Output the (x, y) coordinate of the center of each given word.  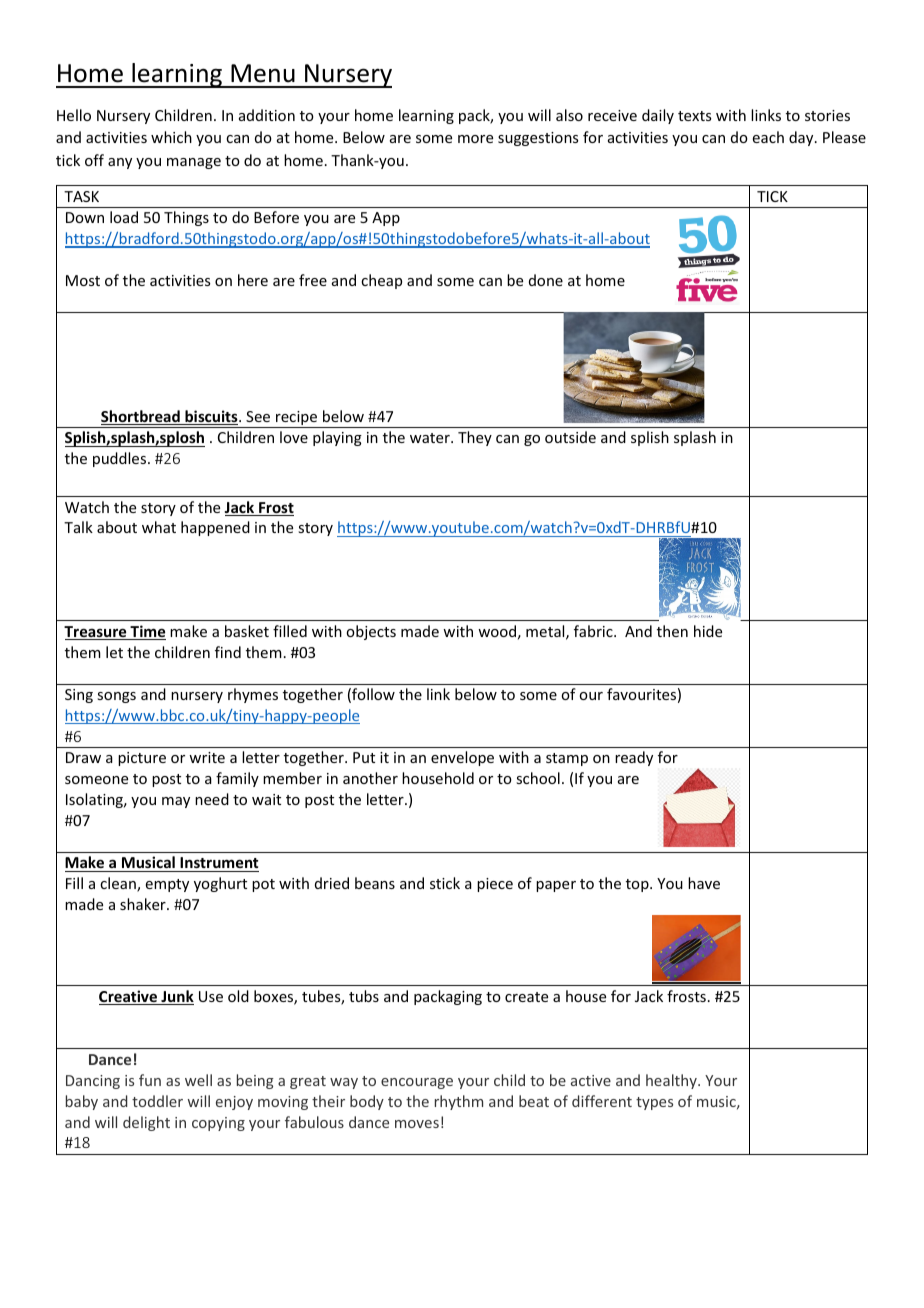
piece (495, 885)
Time (147, 632)
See (258, 416)
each (768, 137)
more (475, 139)
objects (371, 632)
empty (167, 885)
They (475, 438)
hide (708, 631)
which (171, 137)
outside (570, 437)
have (704, 883)
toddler (157, 1101)
